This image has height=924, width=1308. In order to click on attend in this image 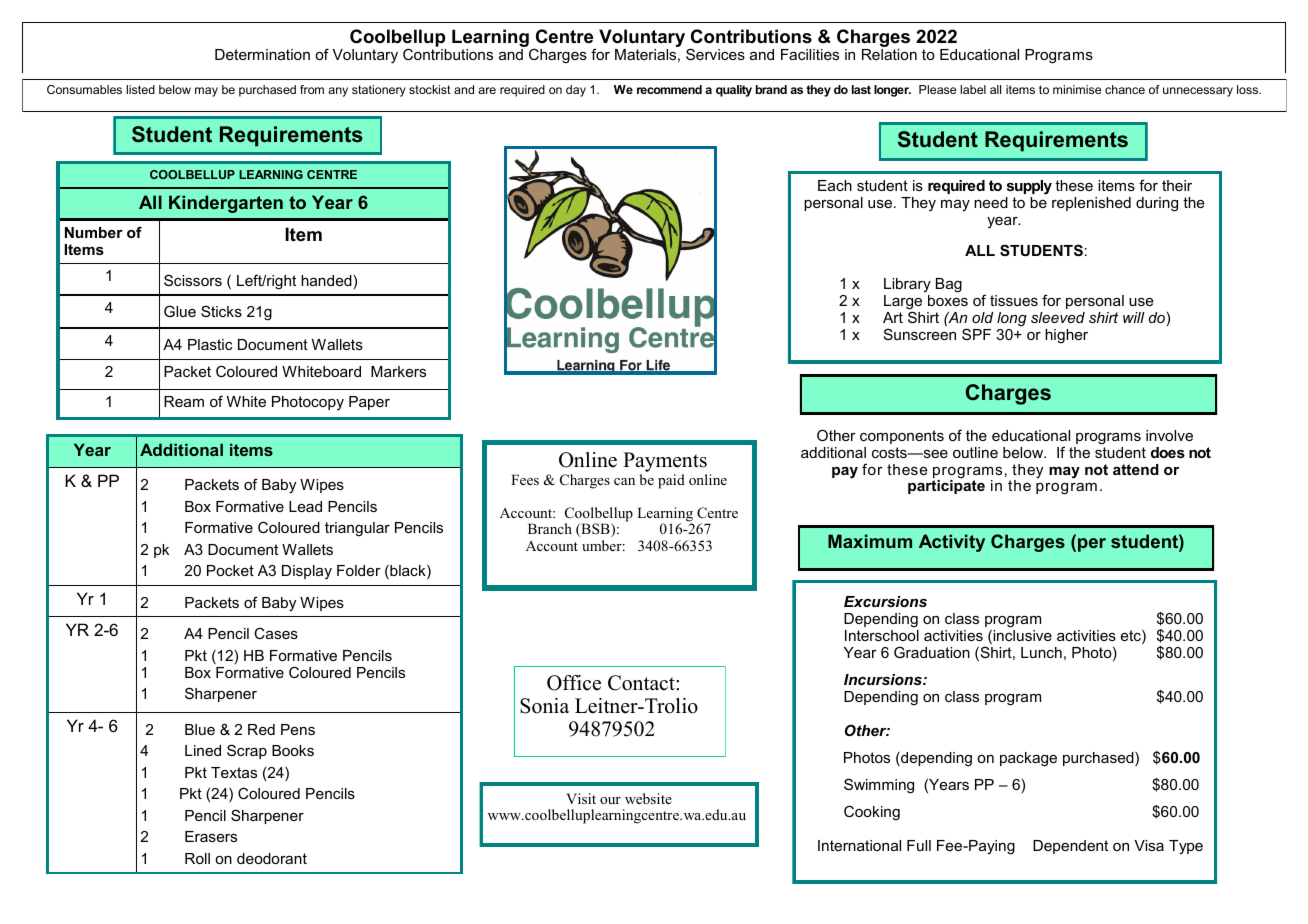, I will do `click(1136, 469)`.
